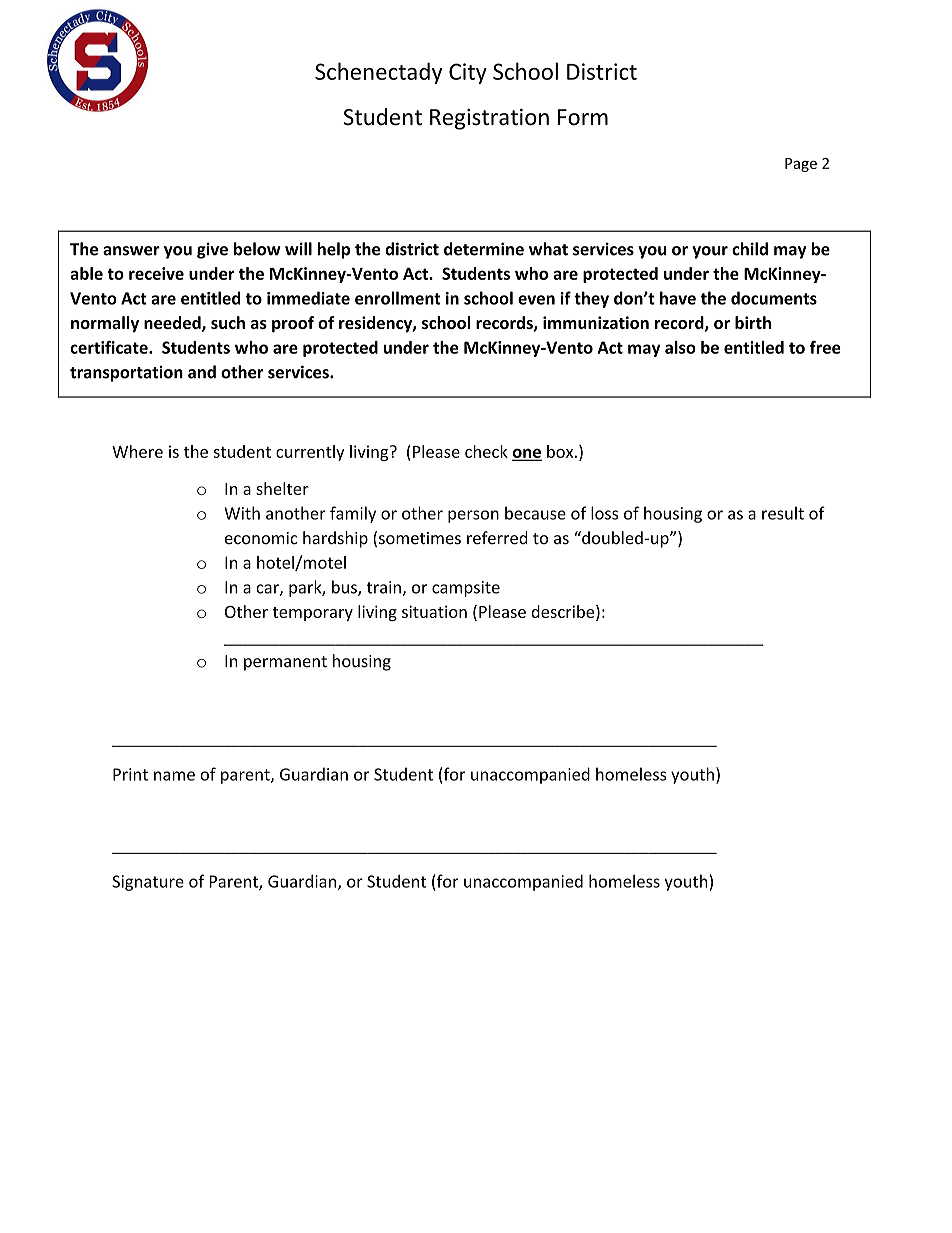 This screenshot has width=952, height=1233. What do you see at coordinates (801, 165) in the screenshot?
I see `Page` at bounding box center [801, 165].
